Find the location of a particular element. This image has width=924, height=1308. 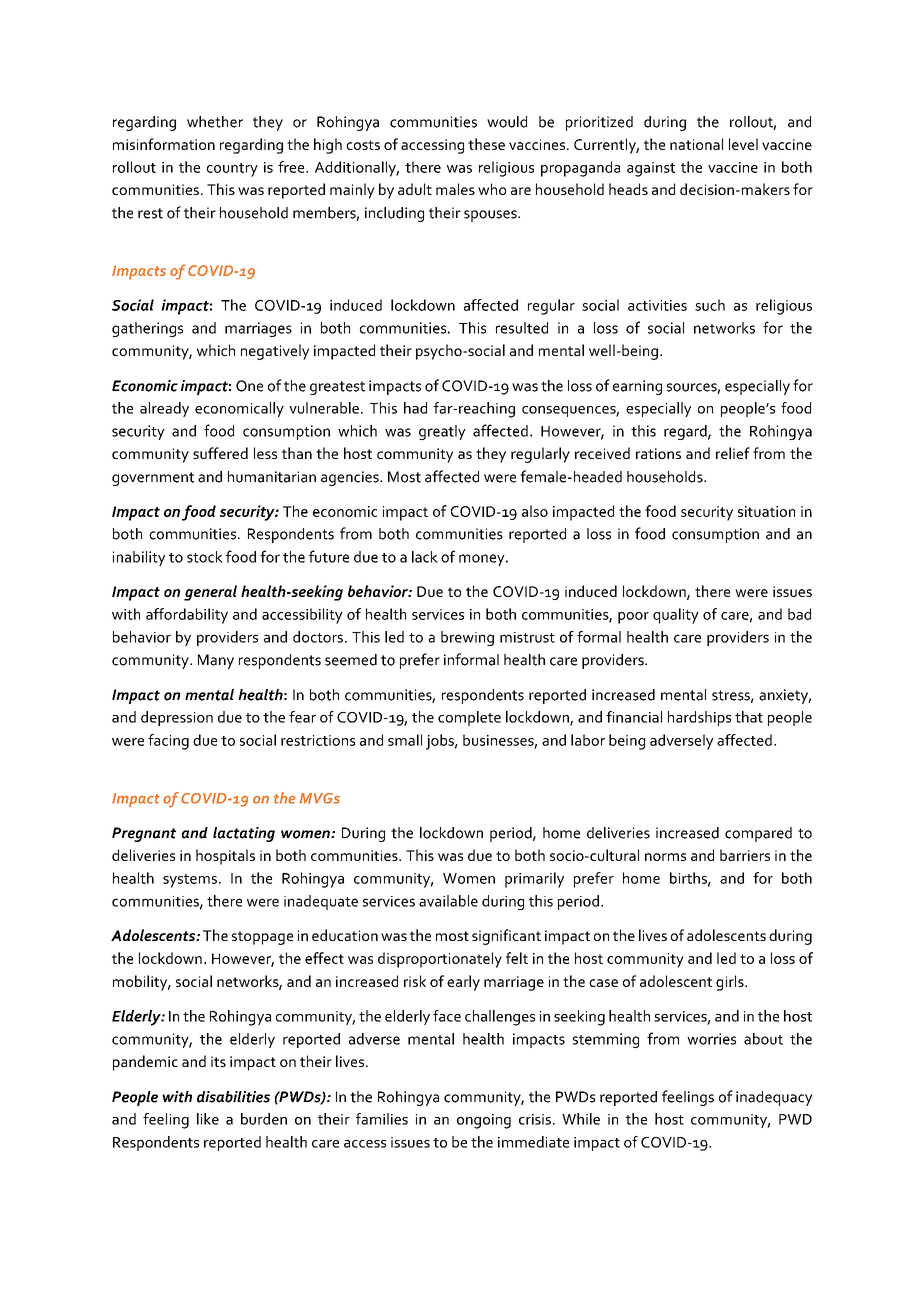

lactating is located at coordinates (244, 834).
